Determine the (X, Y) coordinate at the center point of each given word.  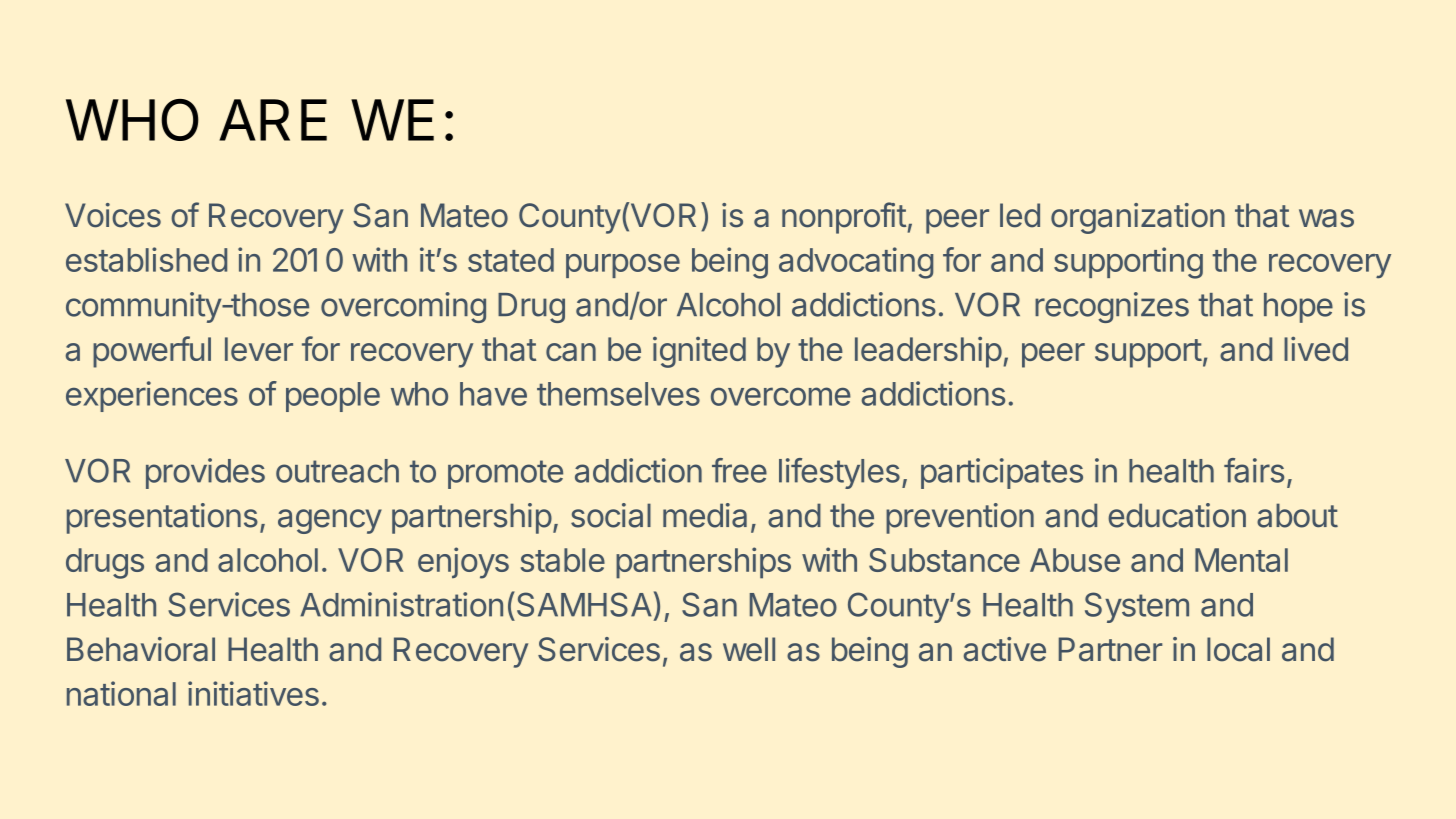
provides (205, 473)
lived (1316, 349)
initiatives (253, 693)
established (146, 259)
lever (259, 349)
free (739, 470)
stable (563, 560)
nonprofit (844, 218)
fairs (1254, 470)
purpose (623, 266)
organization (1138, 218)
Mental (1241, 560)
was (1326, 218)
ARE (273, 120)
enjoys (463, 563)
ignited (699, 352)
